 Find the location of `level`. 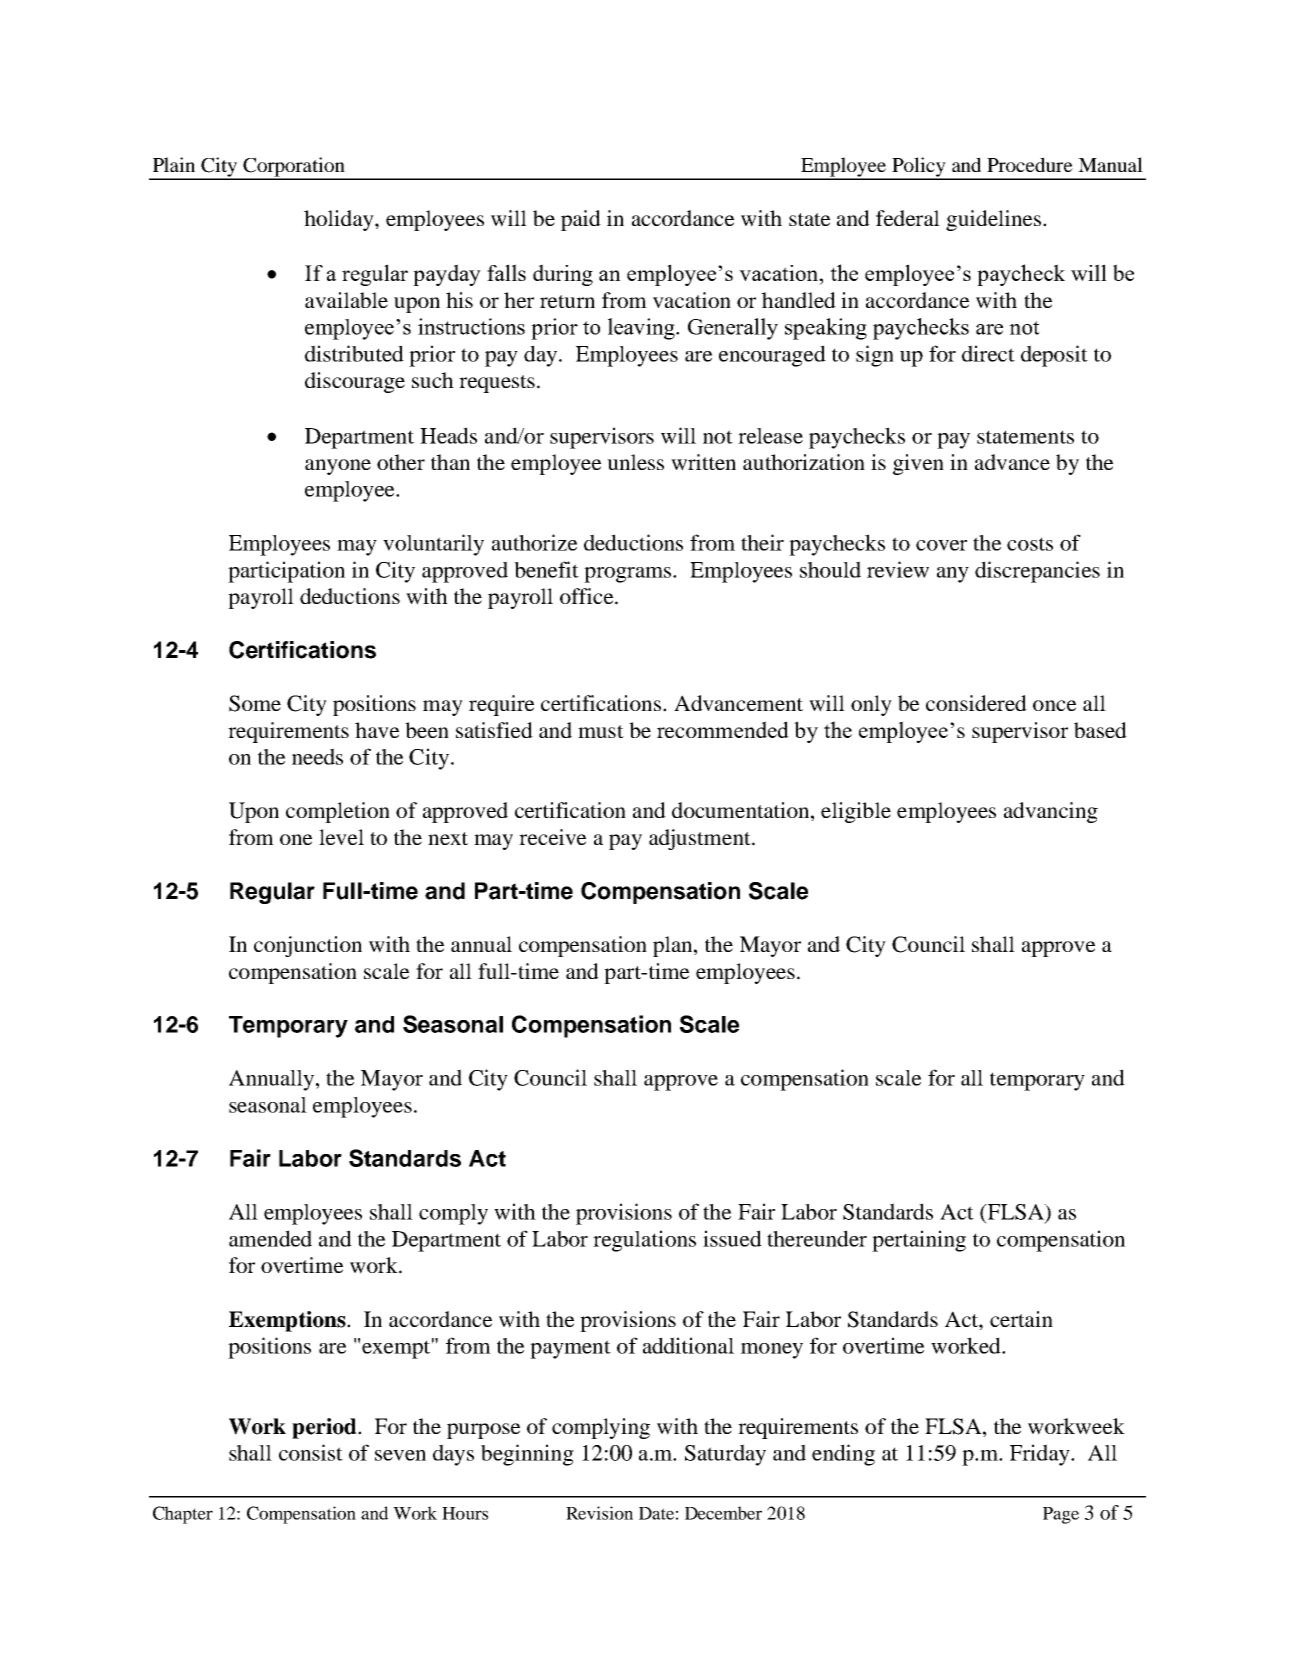

level is located at coordinates (341, 837).
